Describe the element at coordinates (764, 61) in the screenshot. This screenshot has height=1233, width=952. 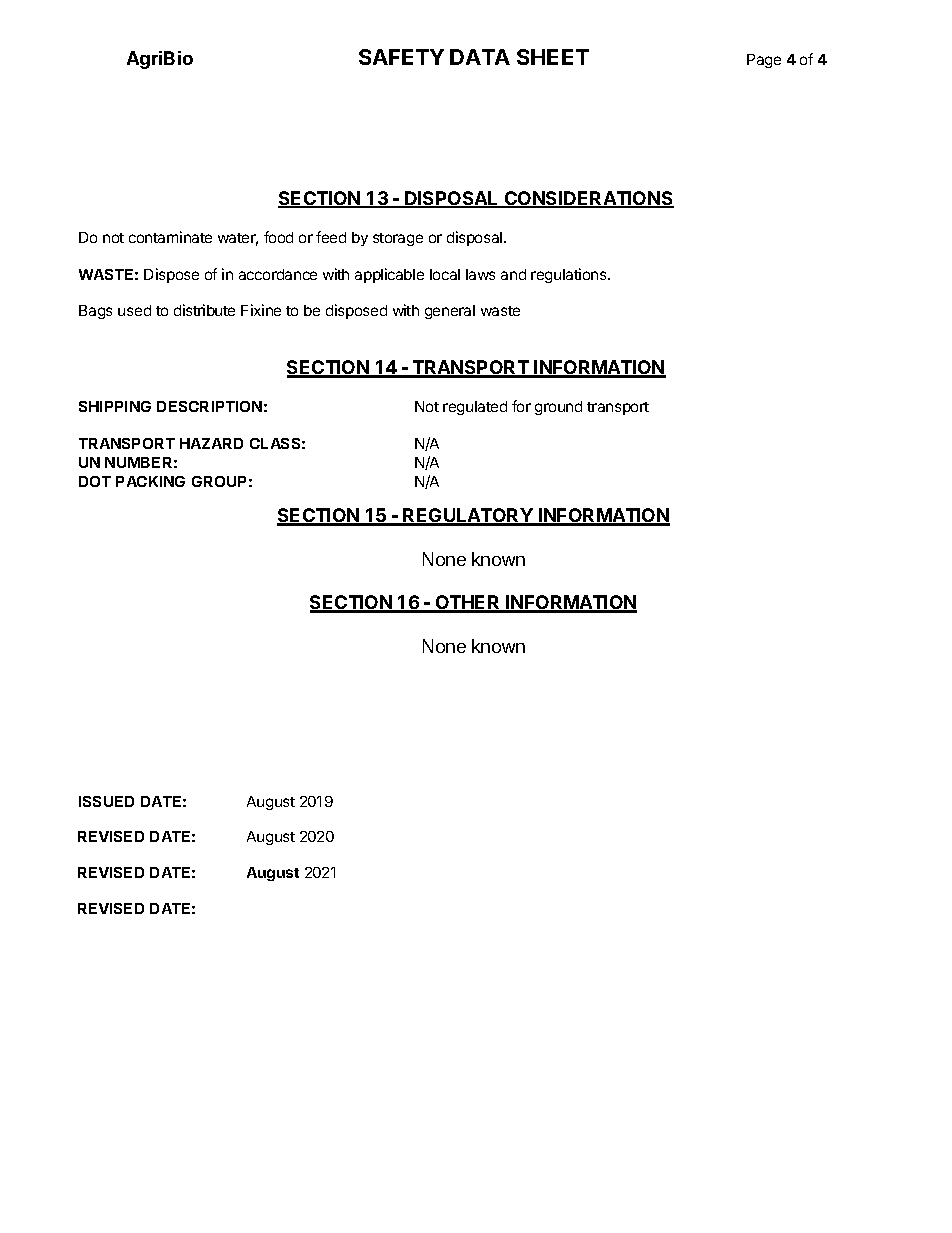
I see `Page` at that location.
